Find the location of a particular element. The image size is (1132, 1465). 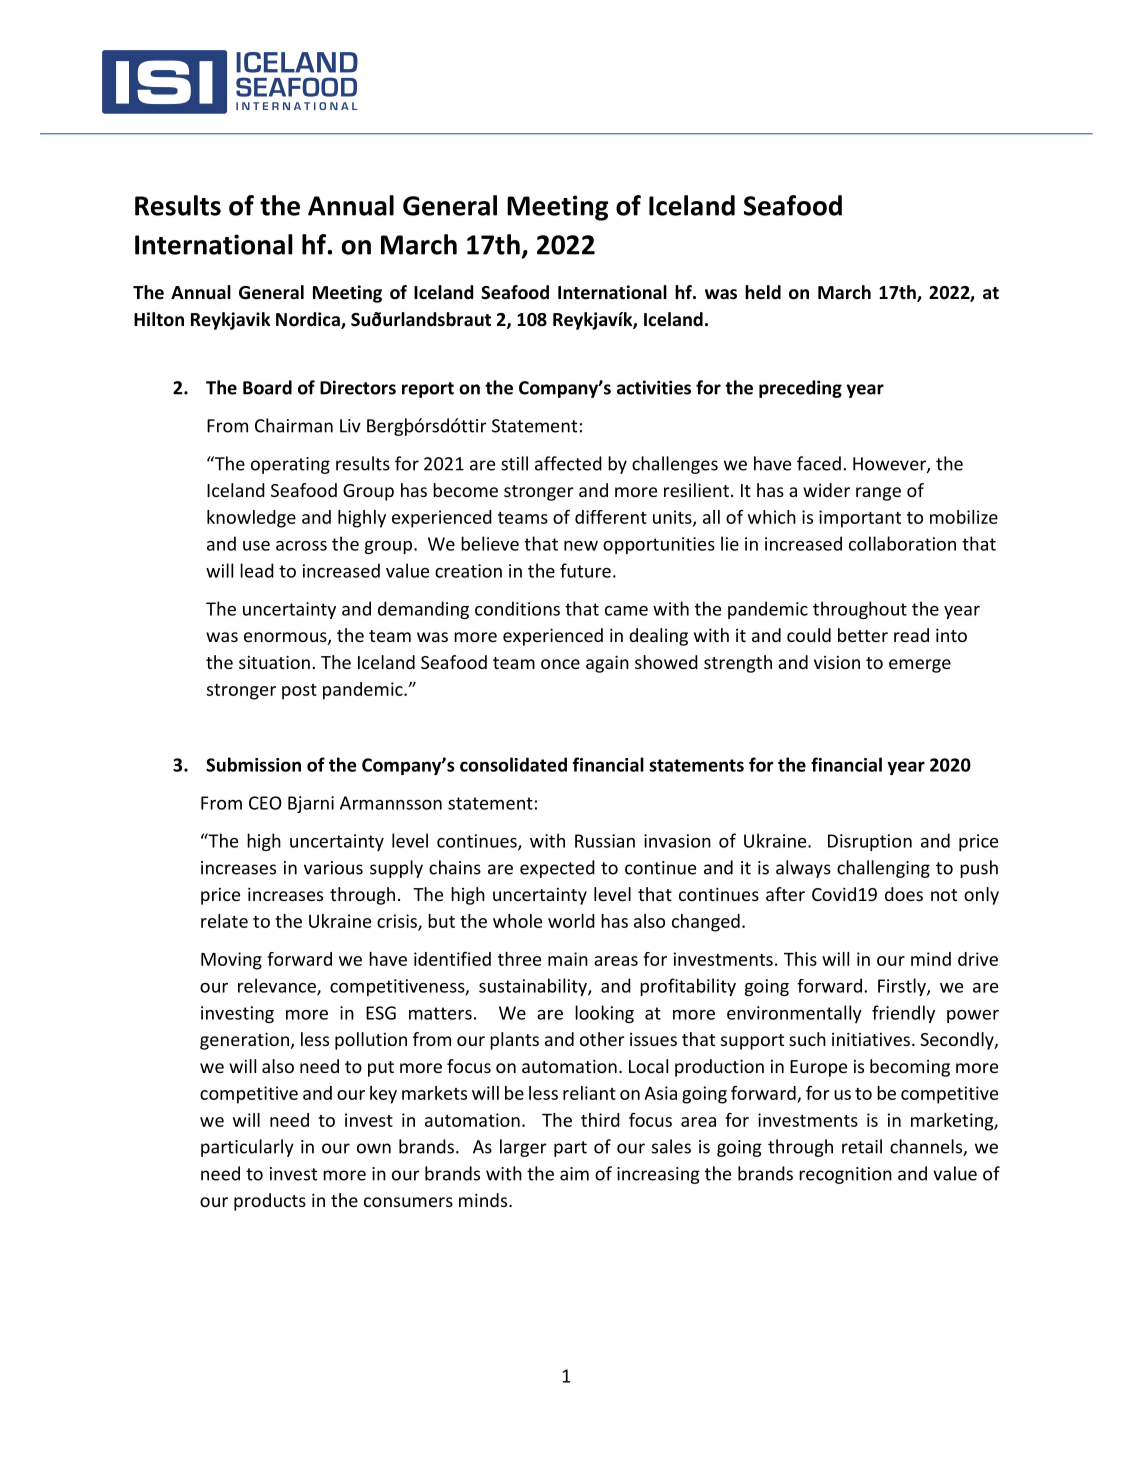

products is located at coordinates (270, 1202).
